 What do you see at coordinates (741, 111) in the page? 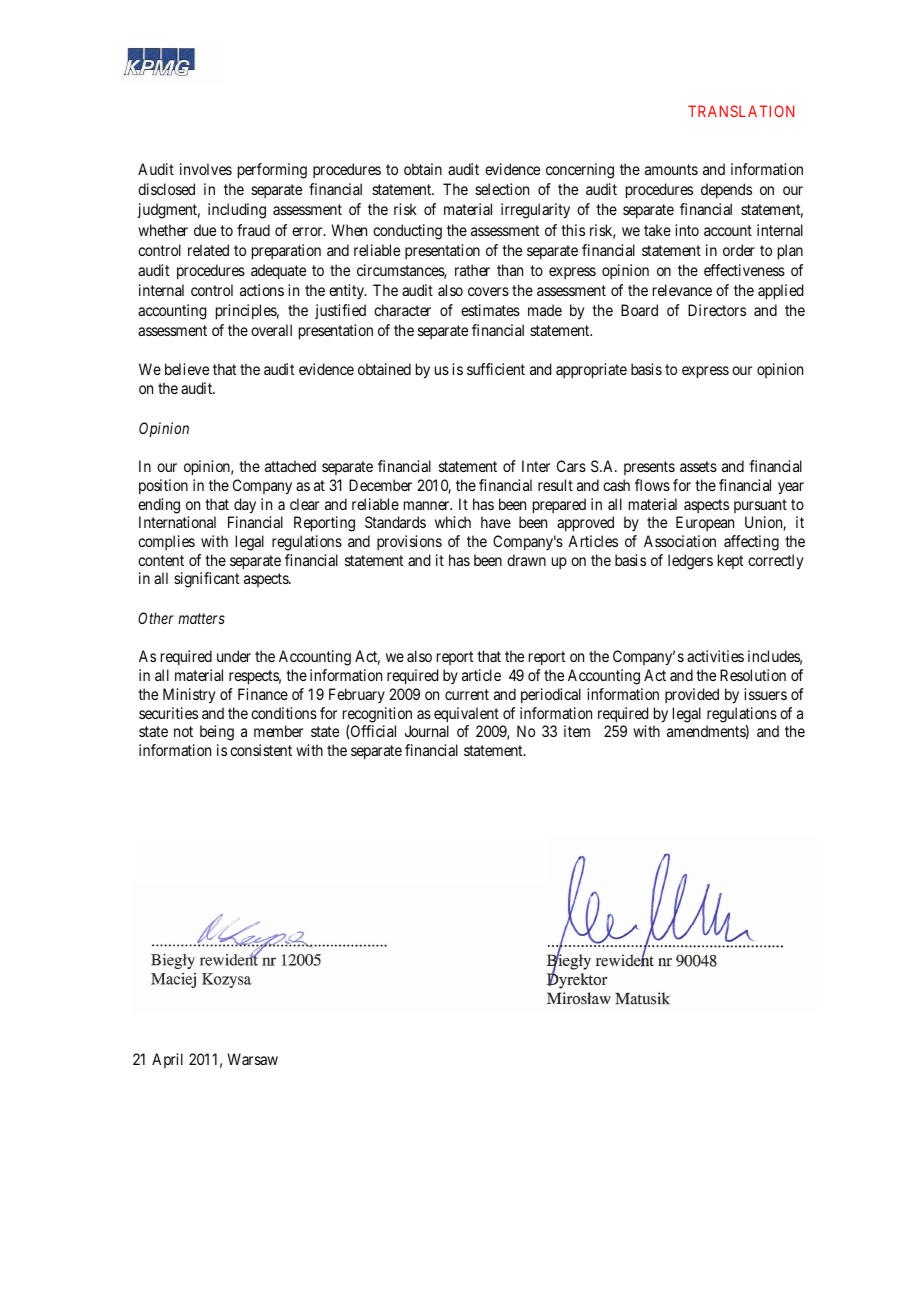
I see `TRANSLATION` at bounding box center [741, 111].
